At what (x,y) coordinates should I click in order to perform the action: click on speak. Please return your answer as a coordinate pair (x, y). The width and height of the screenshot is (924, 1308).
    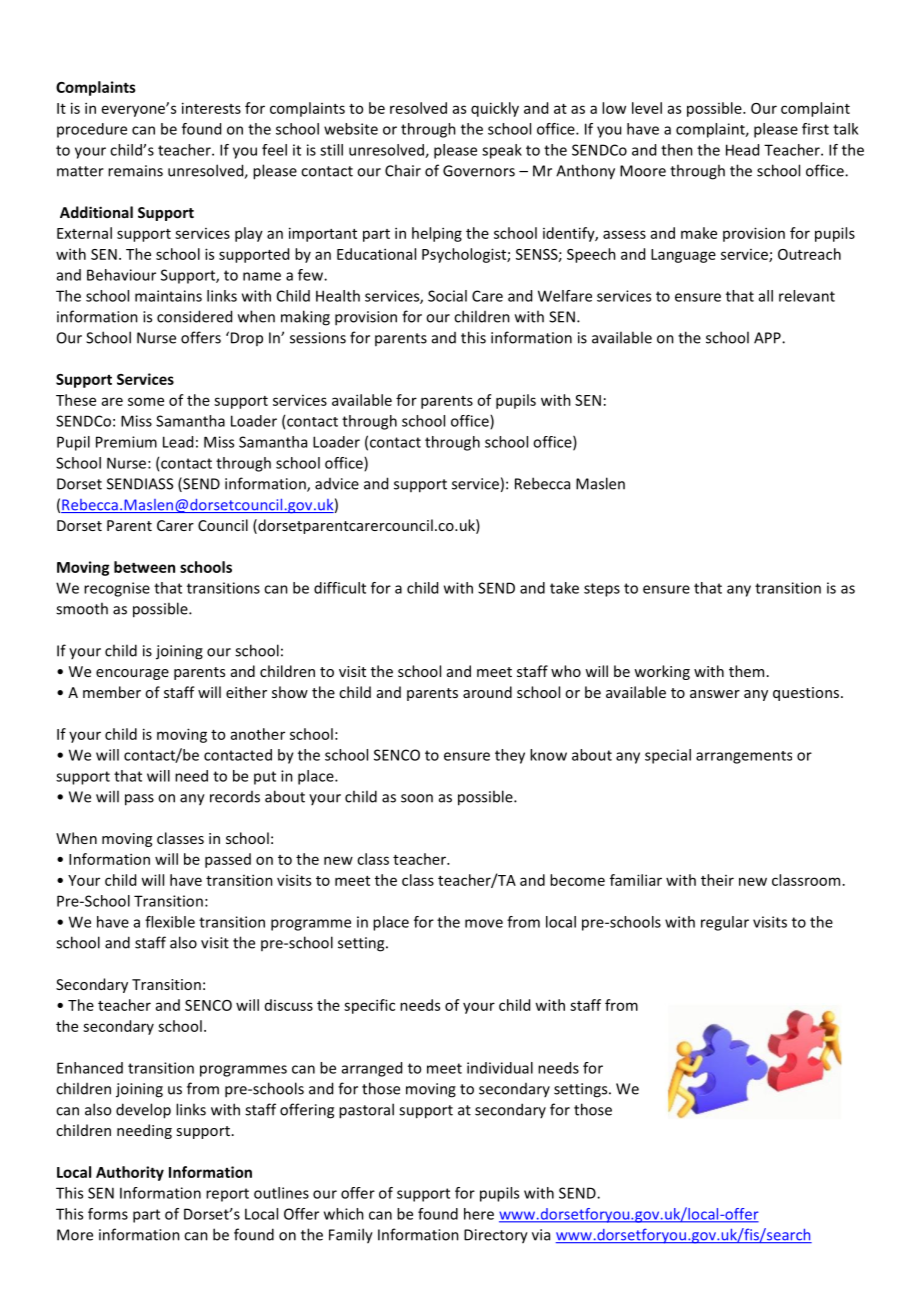
    Looking at the image, I should click on (502, 151).
